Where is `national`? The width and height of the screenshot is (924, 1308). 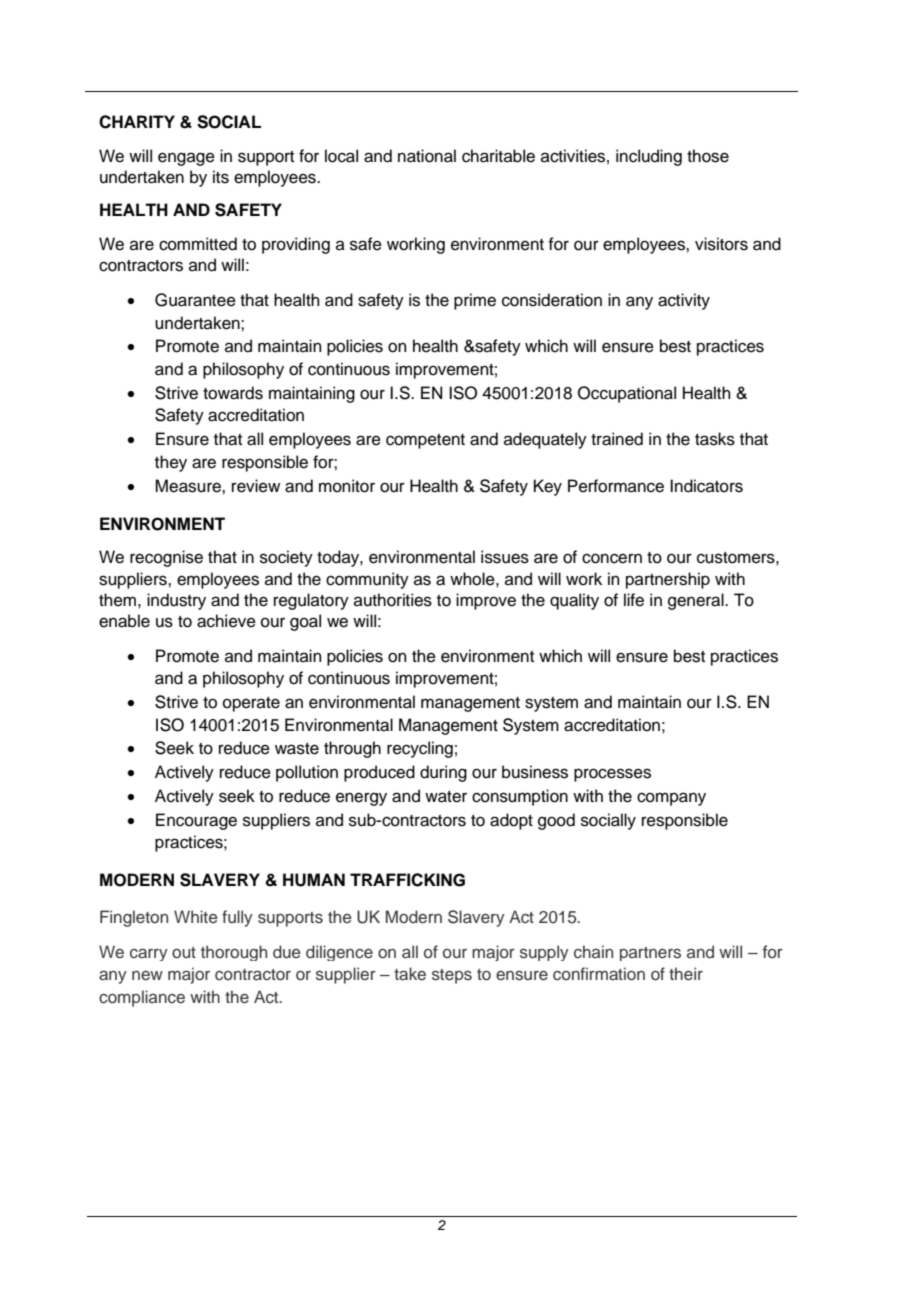
national is located at coordinates (427, 156).
